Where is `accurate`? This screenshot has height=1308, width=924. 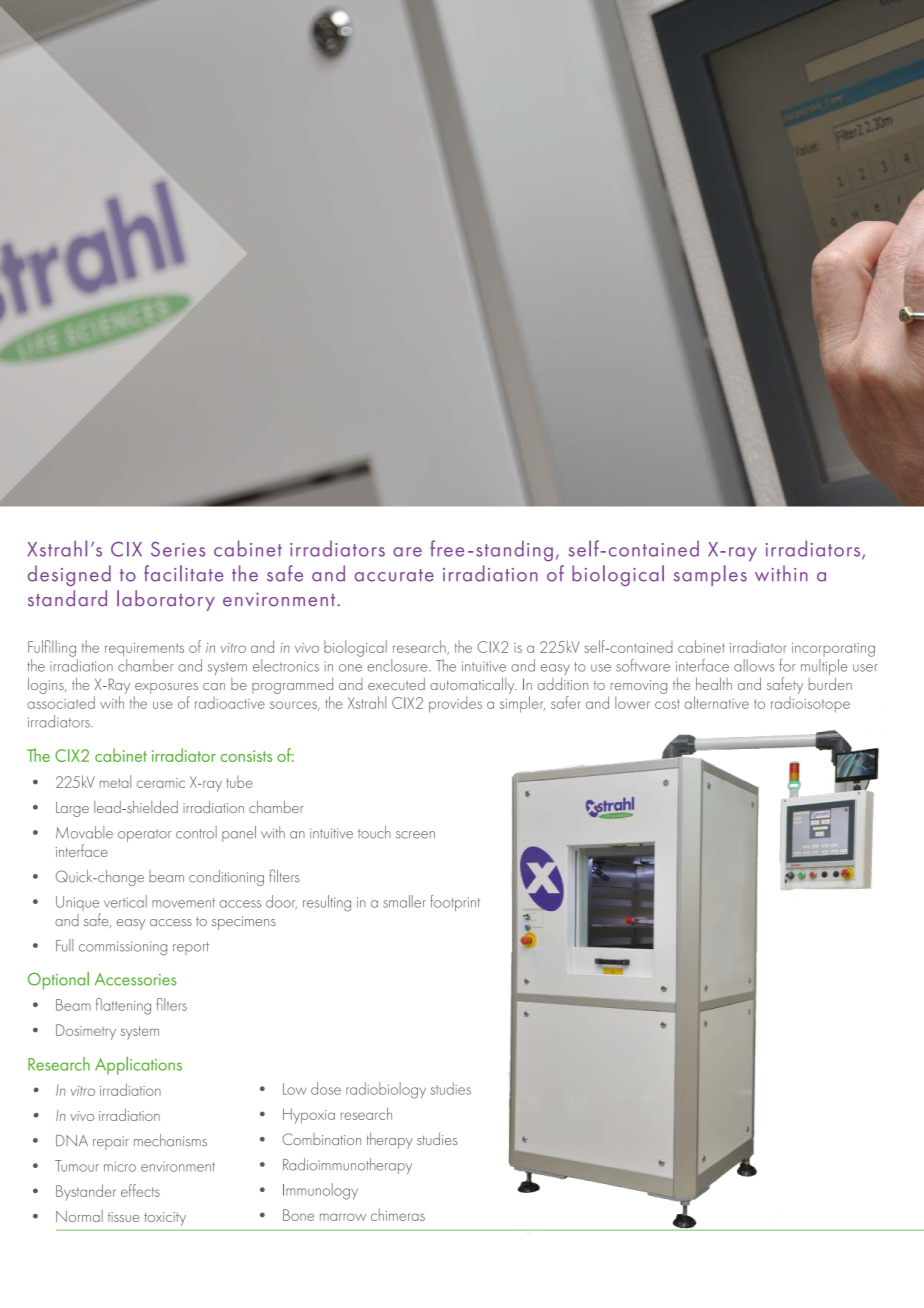
accurate is located at coordinates (394, 575).
